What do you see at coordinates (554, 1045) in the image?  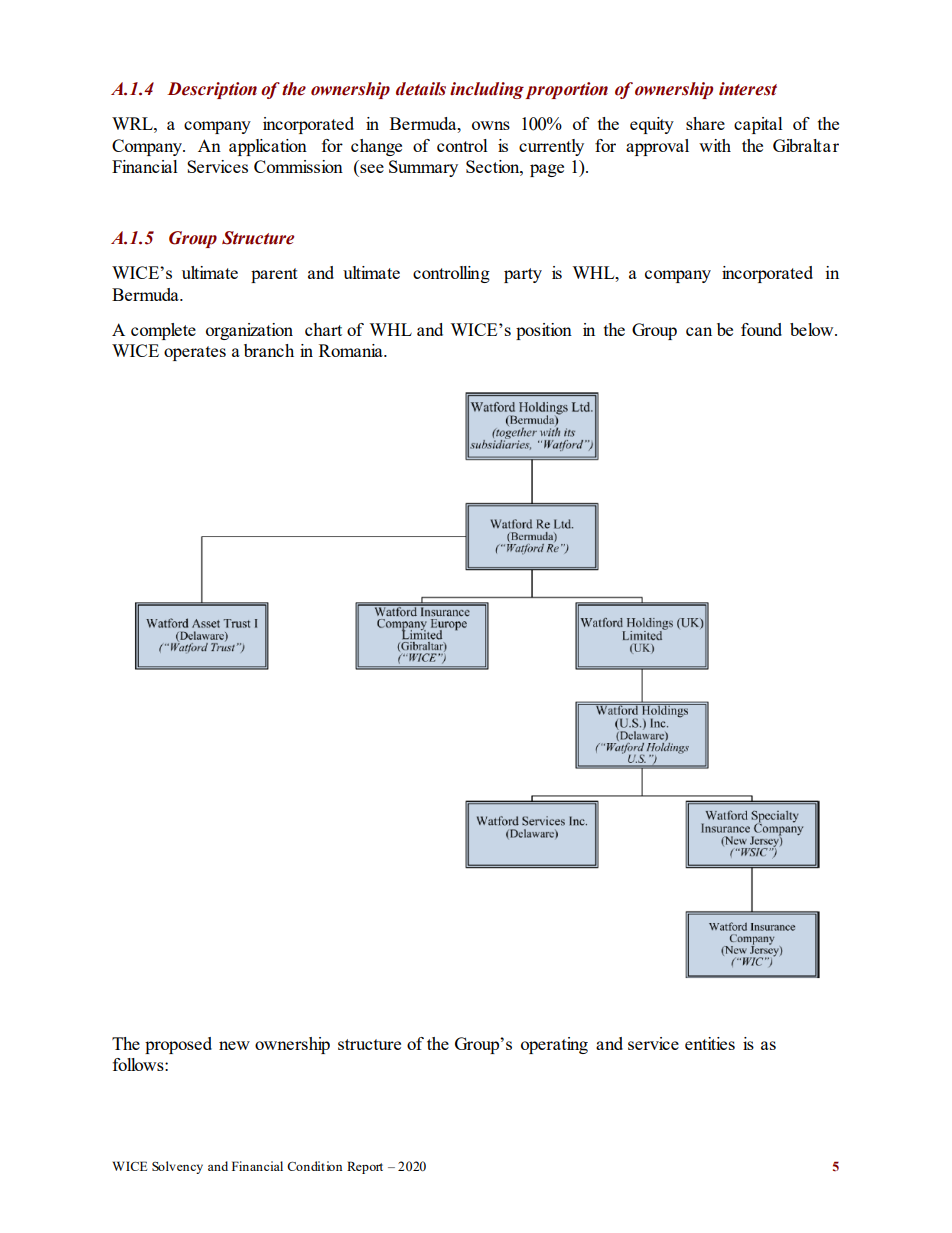 I see `operating` at bounding box center [554, 1045].
